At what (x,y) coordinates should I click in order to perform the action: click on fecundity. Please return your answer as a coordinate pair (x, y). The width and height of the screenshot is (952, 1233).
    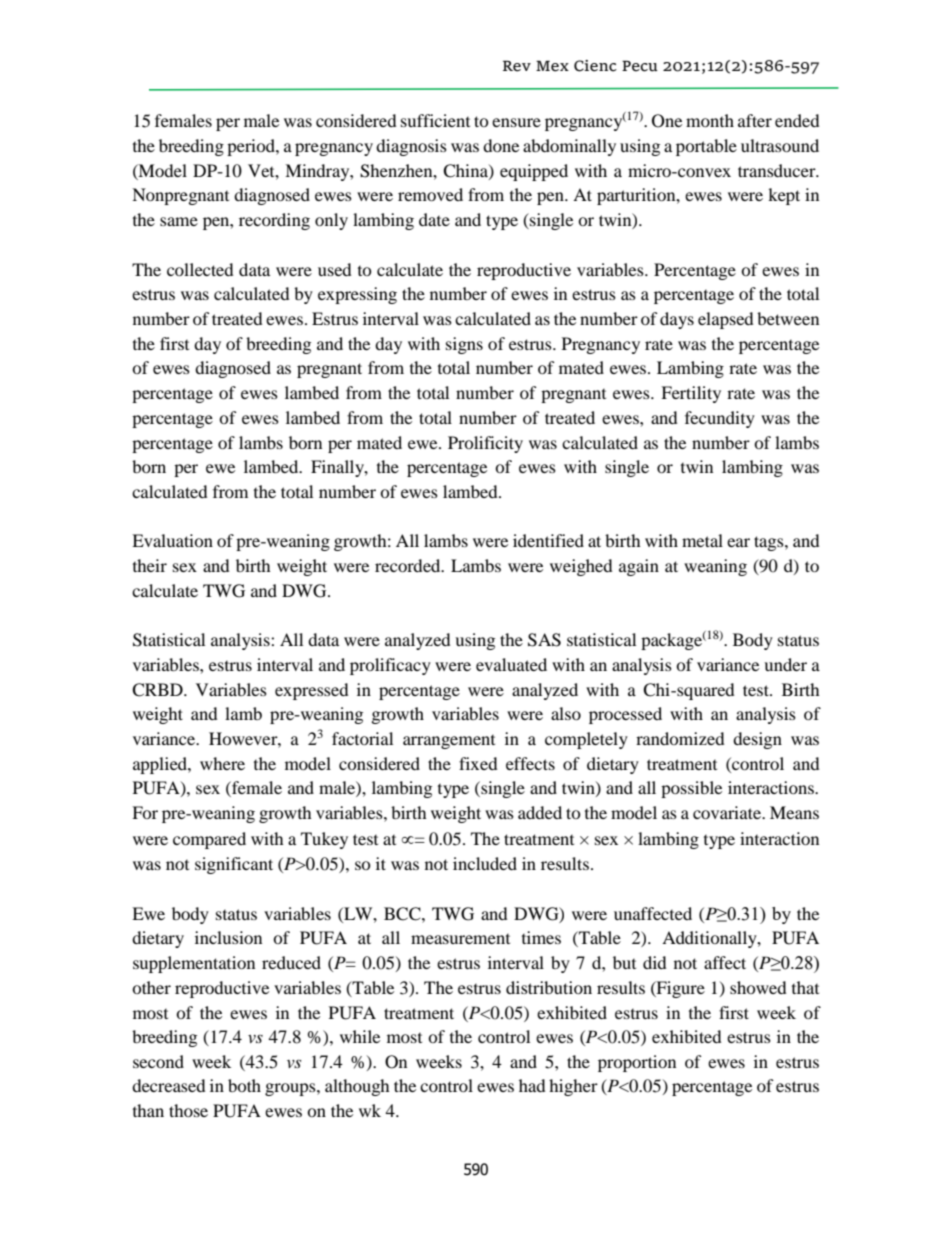
    Looking at the image, I should click on (720, 419).
